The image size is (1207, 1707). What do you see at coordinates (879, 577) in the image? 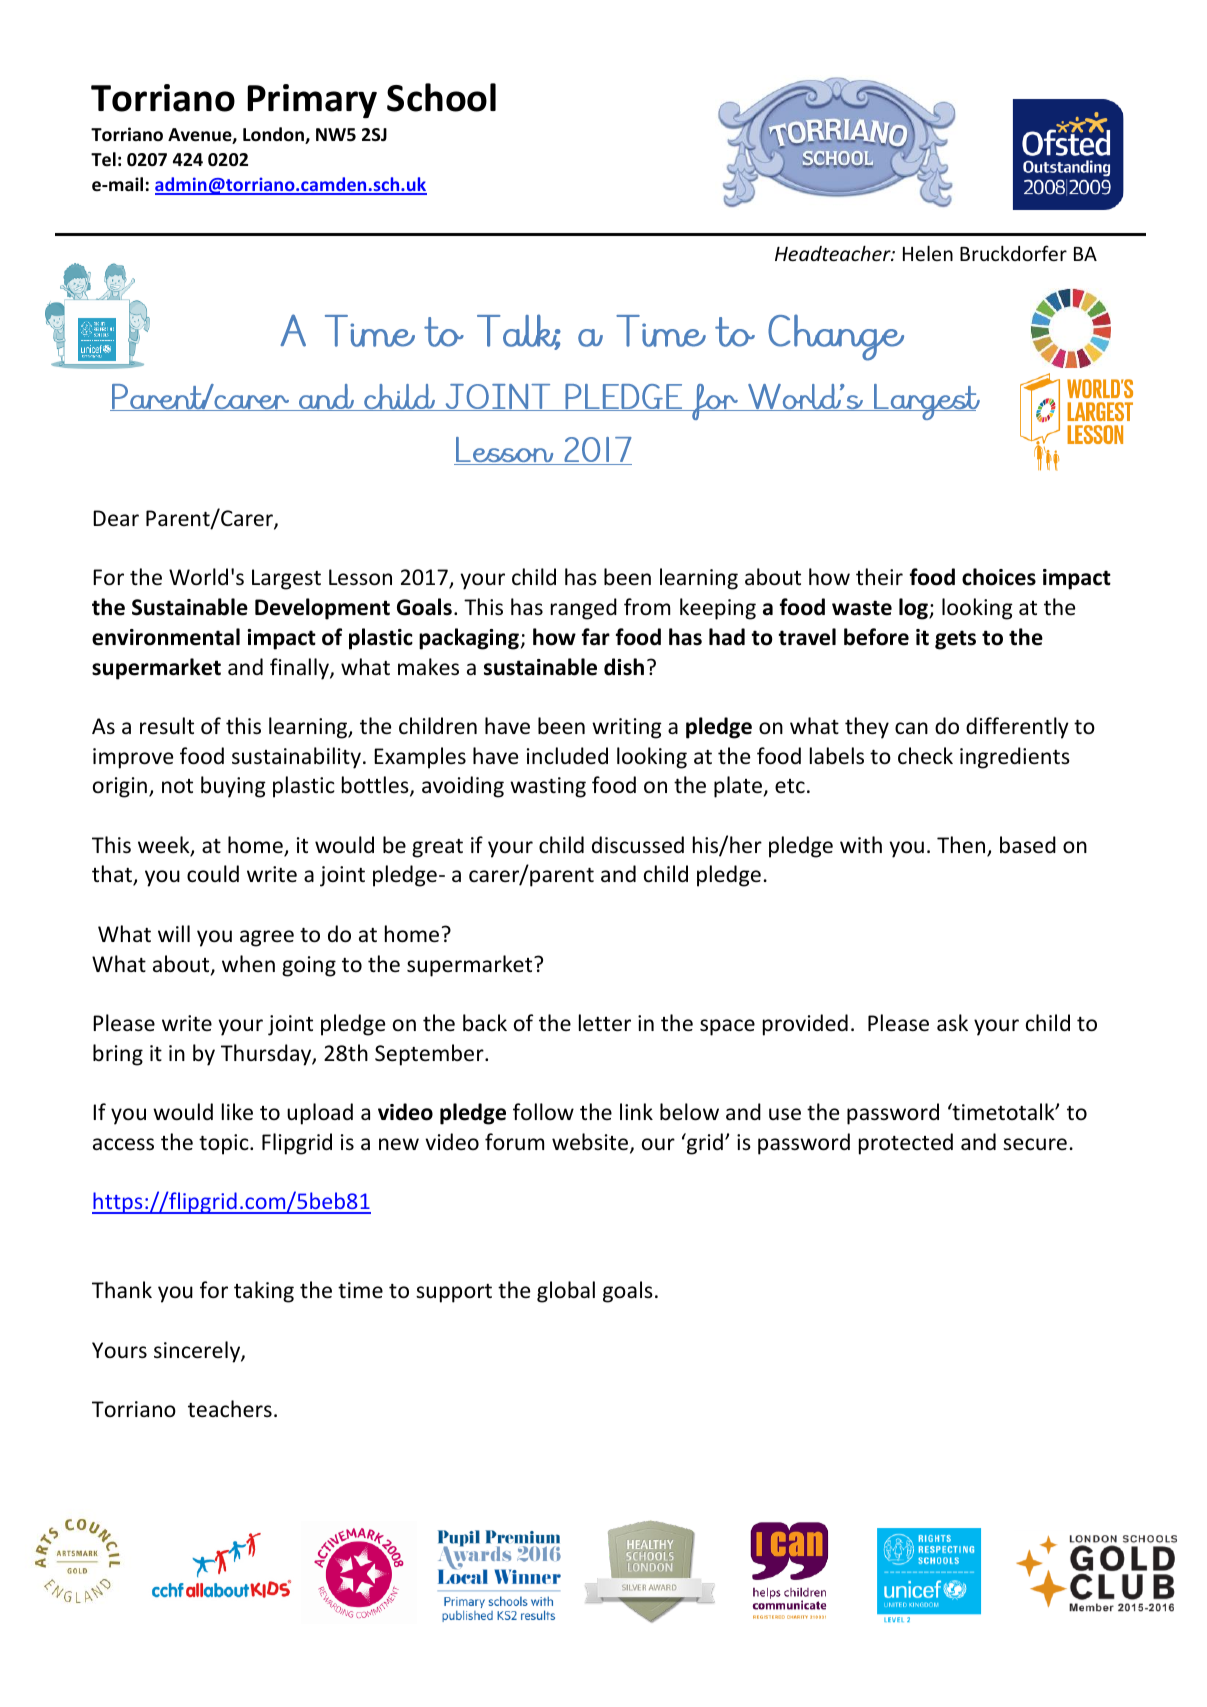
I see `their` at bounding box center [879, 577].
